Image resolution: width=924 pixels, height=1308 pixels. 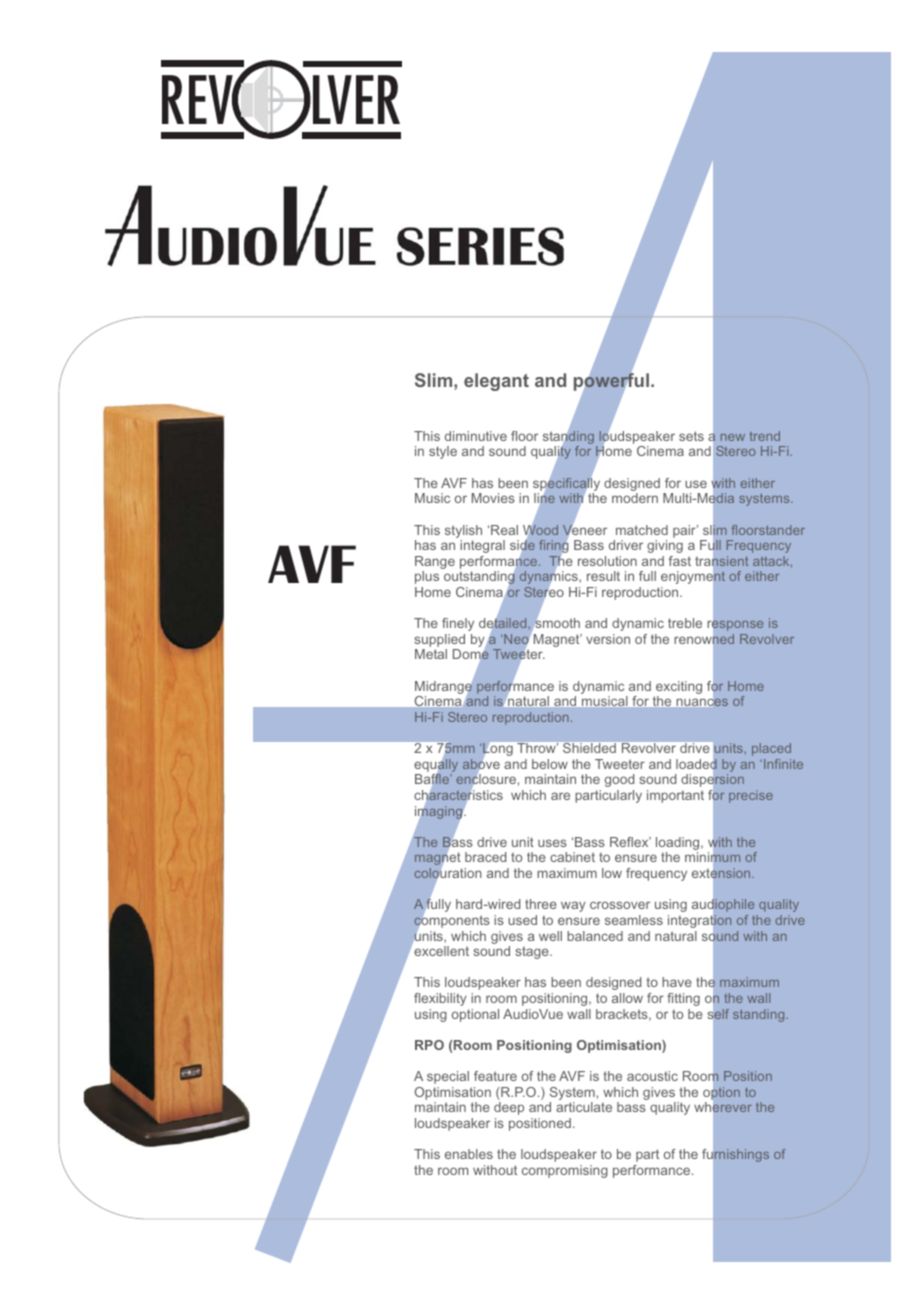 What do you see at coordinates (733, 437) in the document?
I see `new` at bounding box center [733, 437].
